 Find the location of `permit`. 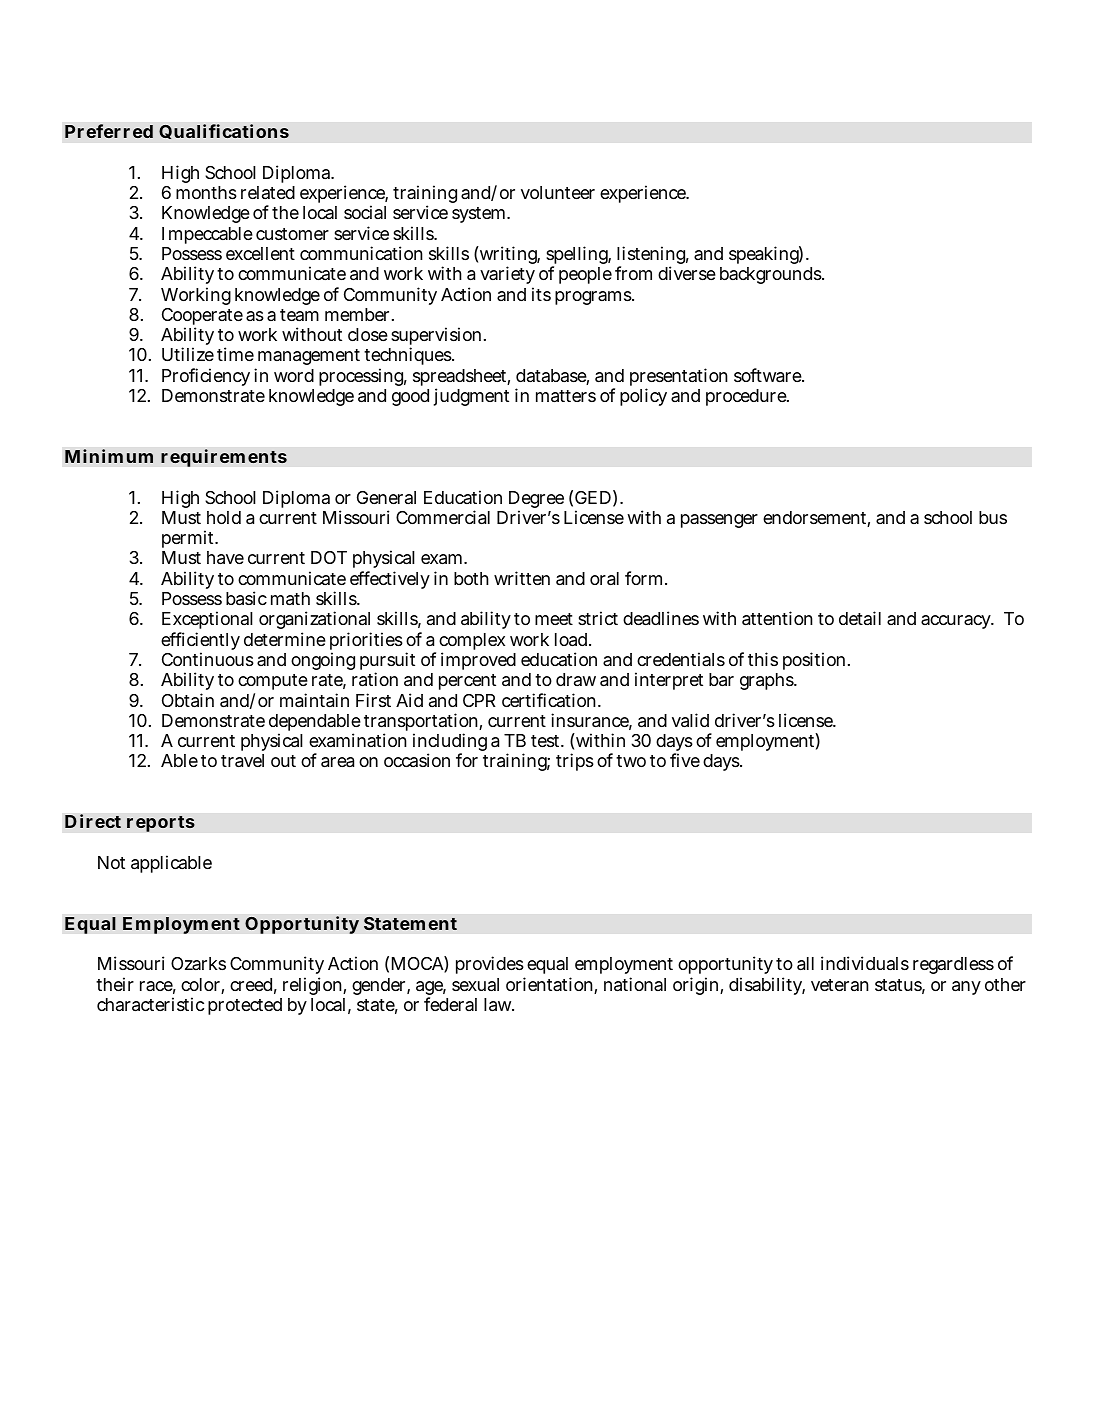

permit is located at coordinates (189, 541).
